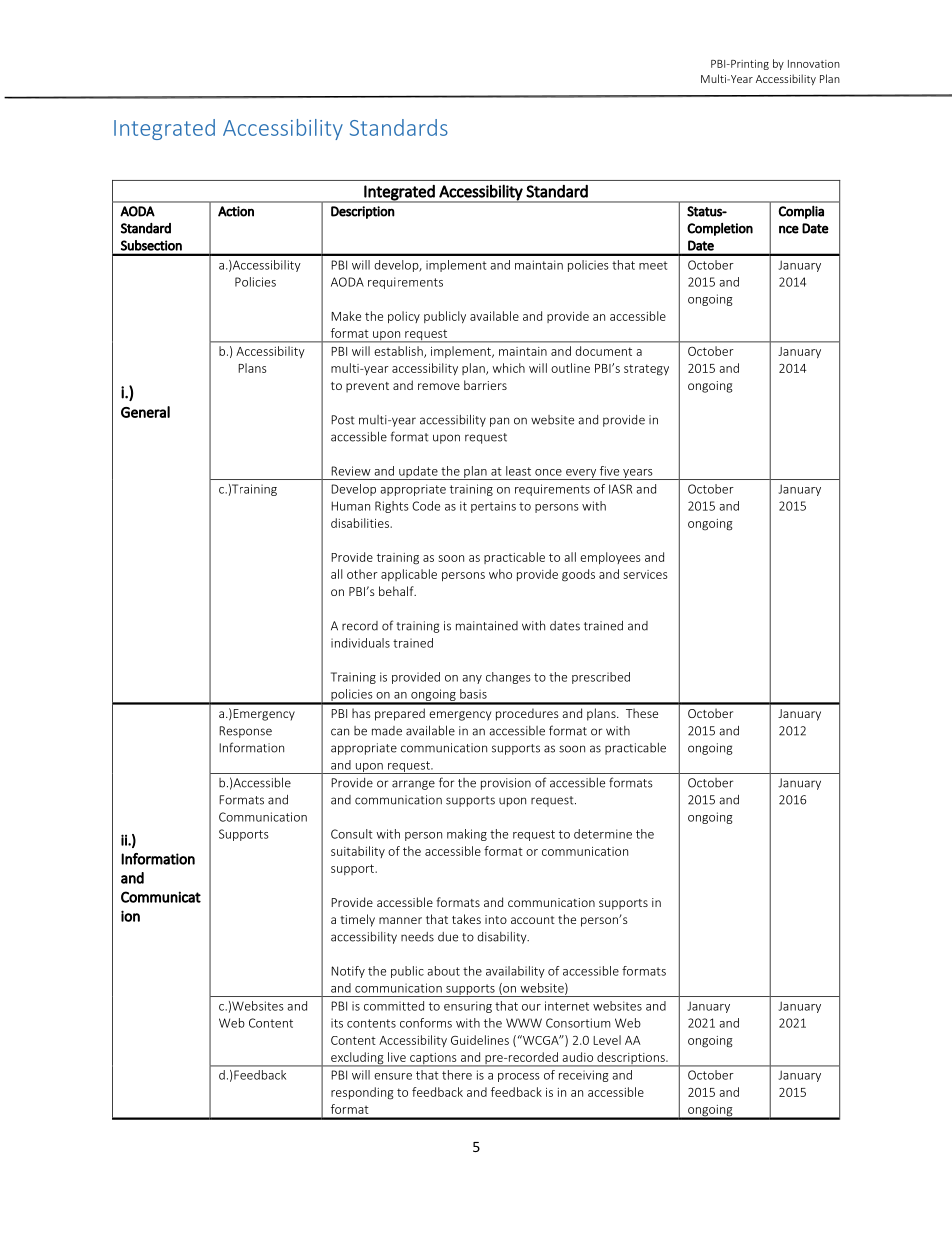 This screenshot has width=952, height=1233. I want to click on services, so click(645, 574).
